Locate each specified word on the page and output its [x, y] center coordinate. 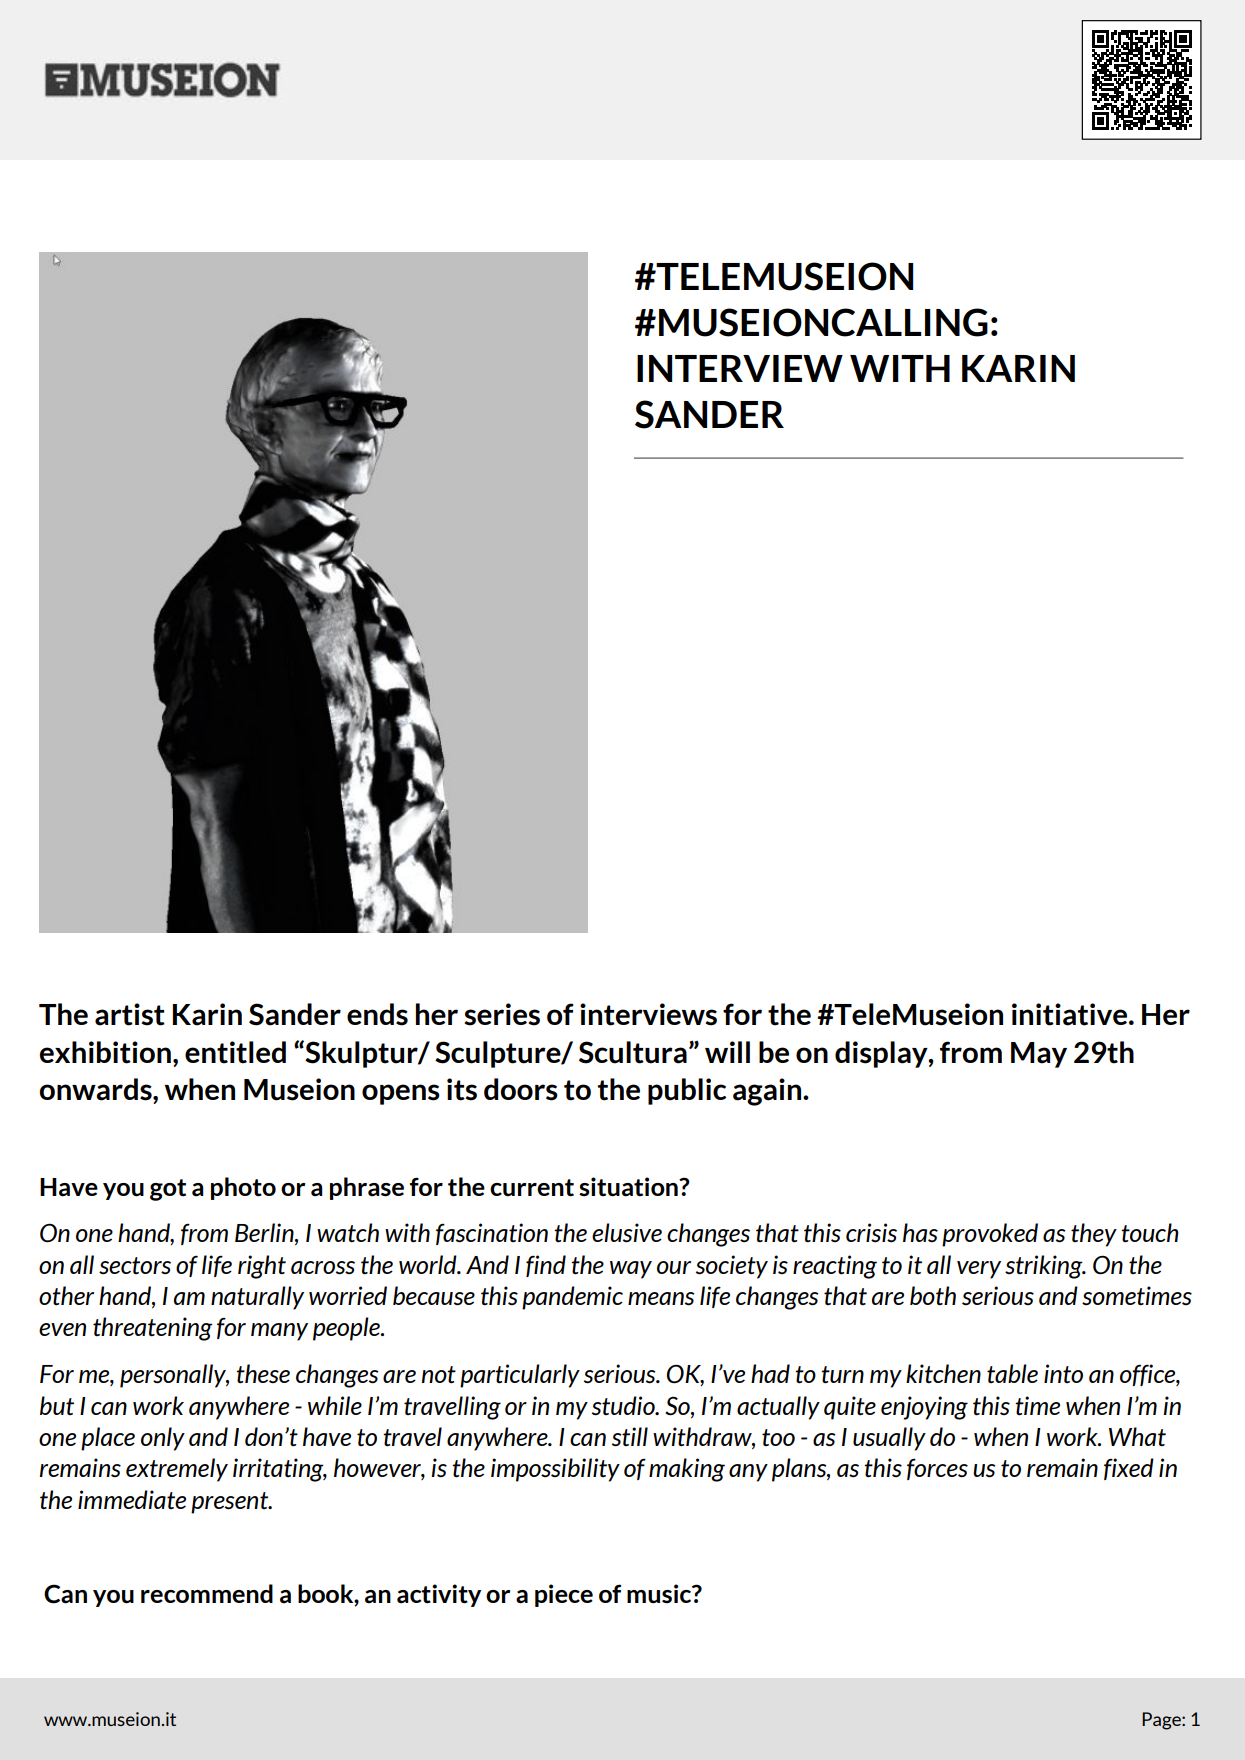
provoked [990, 1235]
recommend [207, 1593]
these [263, 1374]
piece [564, 1595]
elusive [627, 1233]
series [502, 1014]
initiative [1071, 1014]
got [168, 1190]
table [1012, 1373]
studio [624, 1406]
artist [130, 1014]
